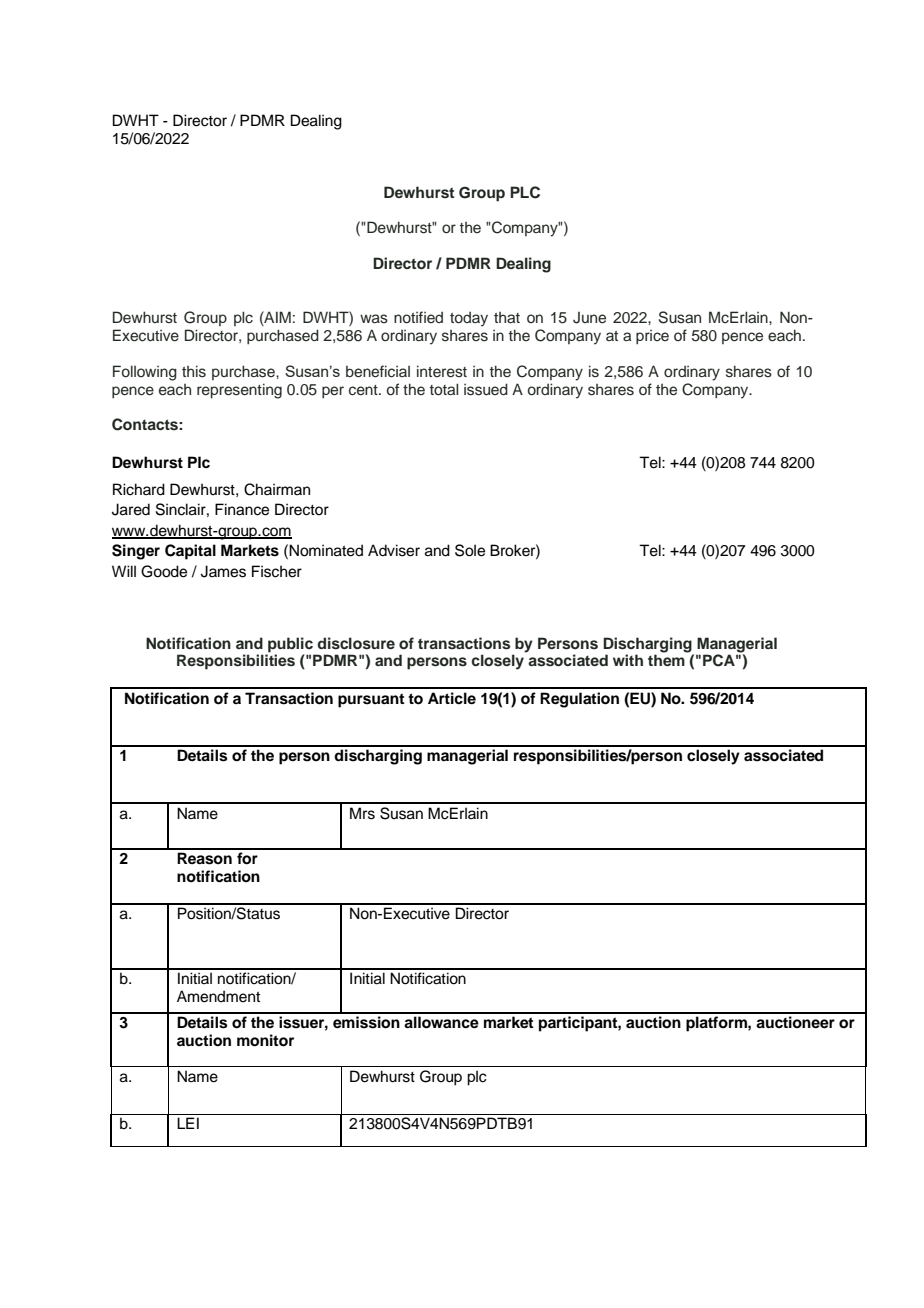  Describe the element at coordinates (290, 645) in the document. I see `public` at that location.
